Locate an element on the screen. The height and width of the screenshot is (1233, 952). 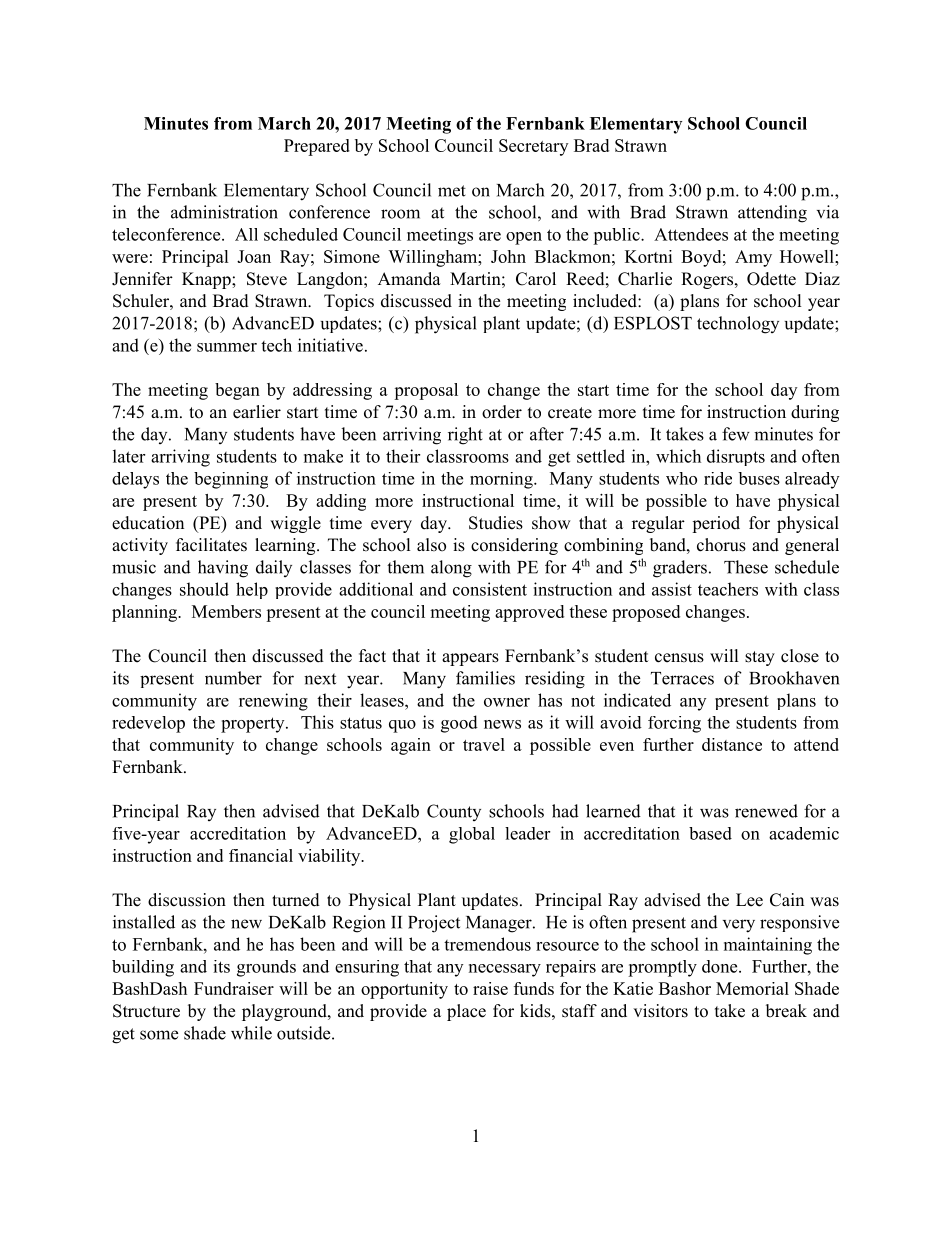
met is located at coordinates (452, 191).
